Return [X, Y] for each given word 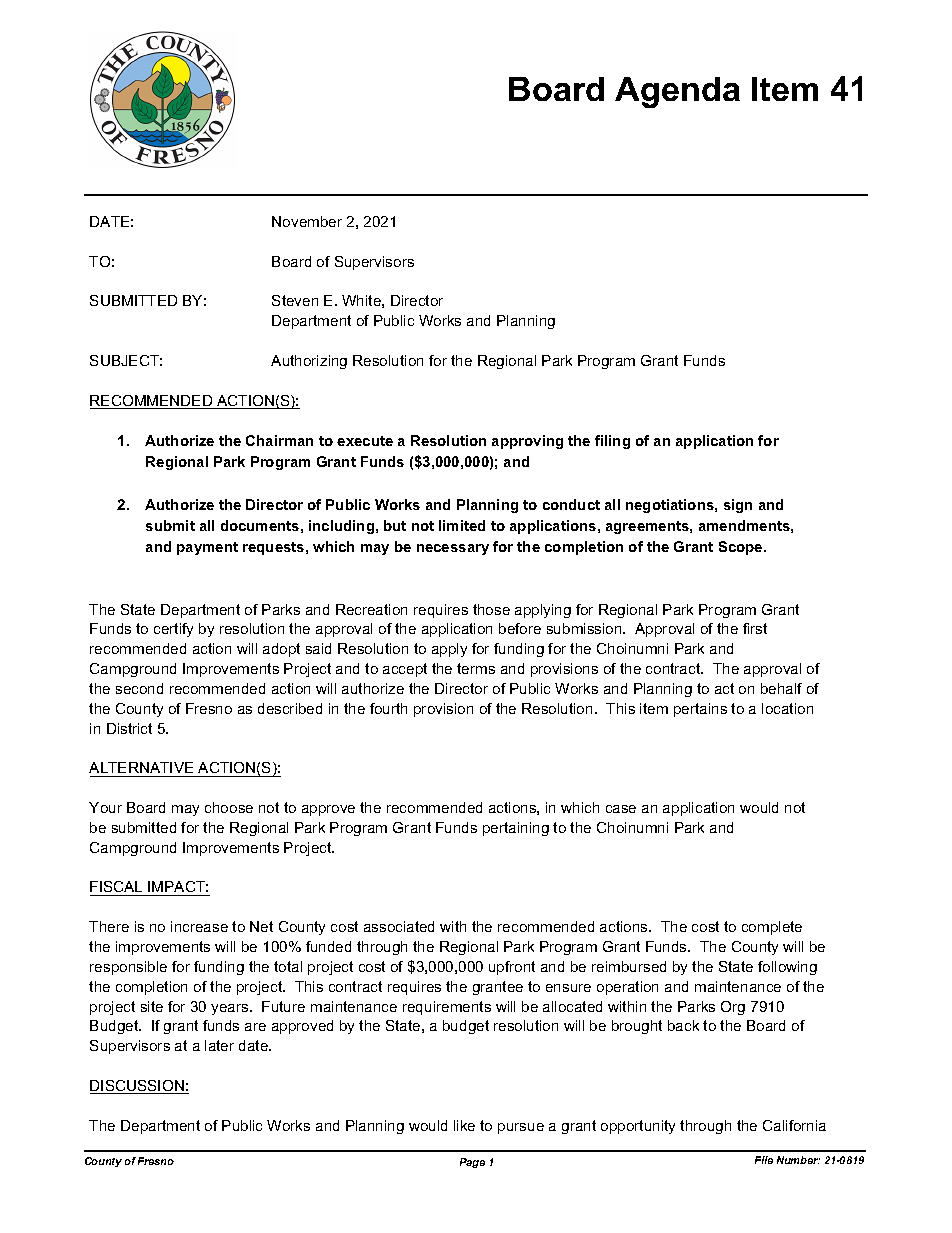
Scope [742, 548]
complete [772, 928]
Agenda [677, 92]
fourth [388, 708]
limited [462, 525]
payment [207, 548]
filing [612, 442]
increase [199, 926]
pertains [700, 710]
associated [399, 926]
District [129, 728]
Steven [295, 300]
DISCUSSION [138, 1087]
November [307, 221]
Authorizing [309, 362]
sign [738, 506]
